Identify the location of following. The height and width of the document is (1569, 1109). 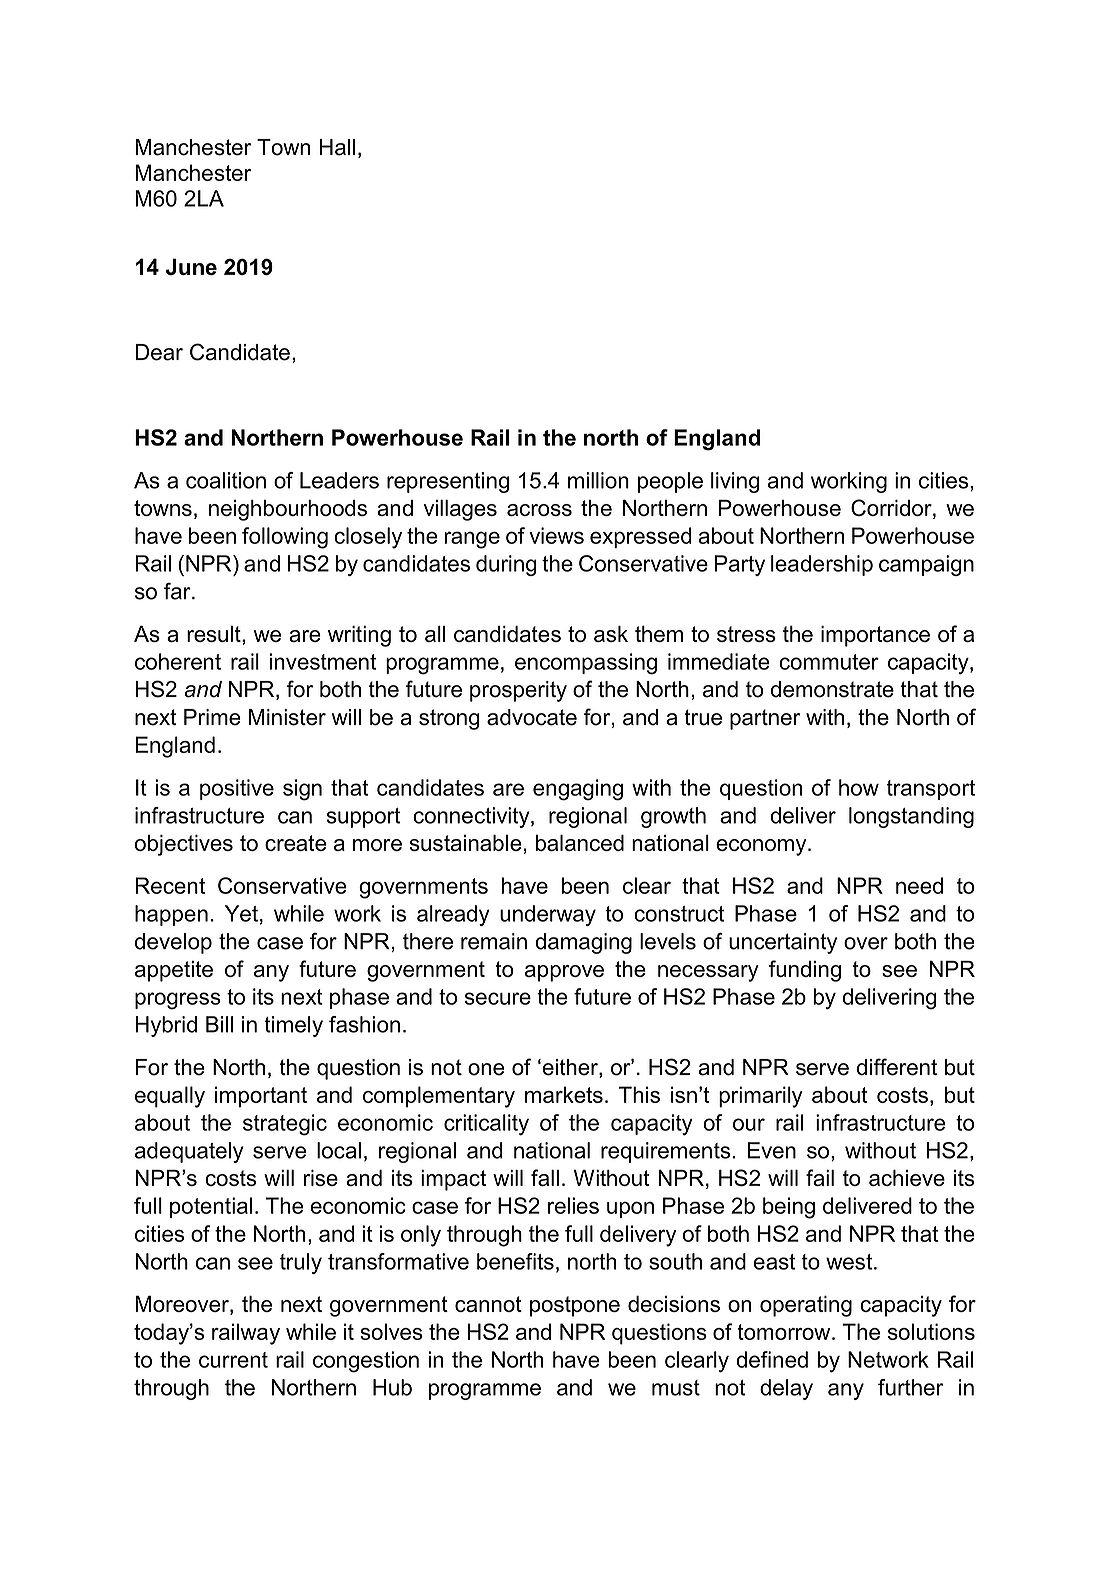
(285, 538).
